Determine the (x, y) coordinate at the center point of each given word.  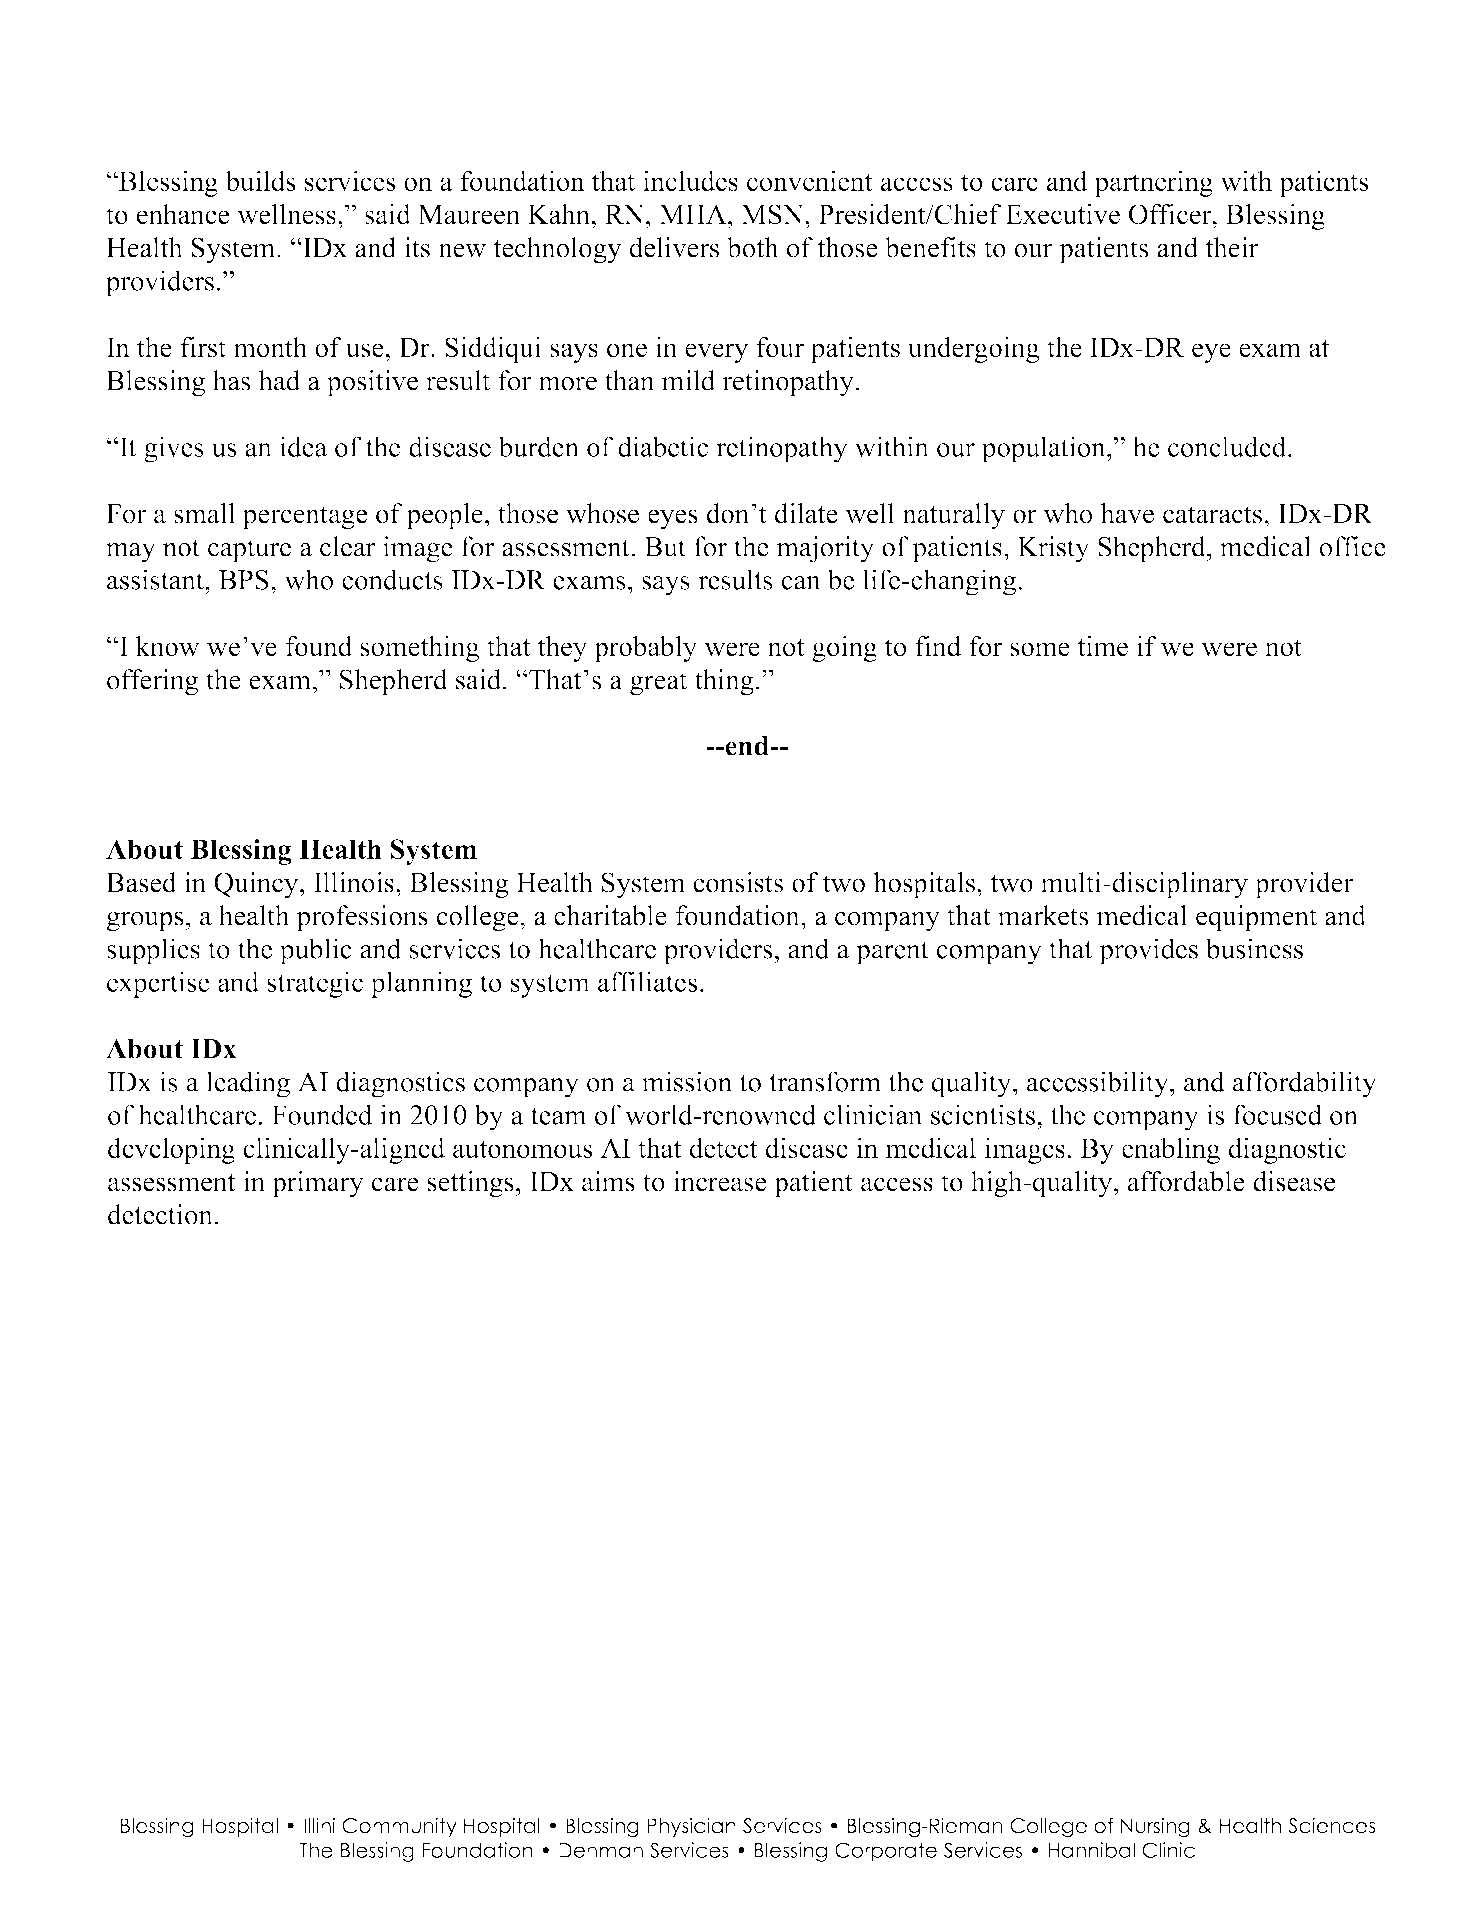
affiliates (647, 981)
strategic (315, 984)
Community (399, 1827)
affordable (1186, 1181)
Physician (691, 1827)
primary (318, 1184)
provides (1148, 951)
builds (260, 180)
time (1102, 646)
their (1232, 247)
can (801, 583)
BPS (244, 580)
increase (720, 1181)
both (753, 247)
